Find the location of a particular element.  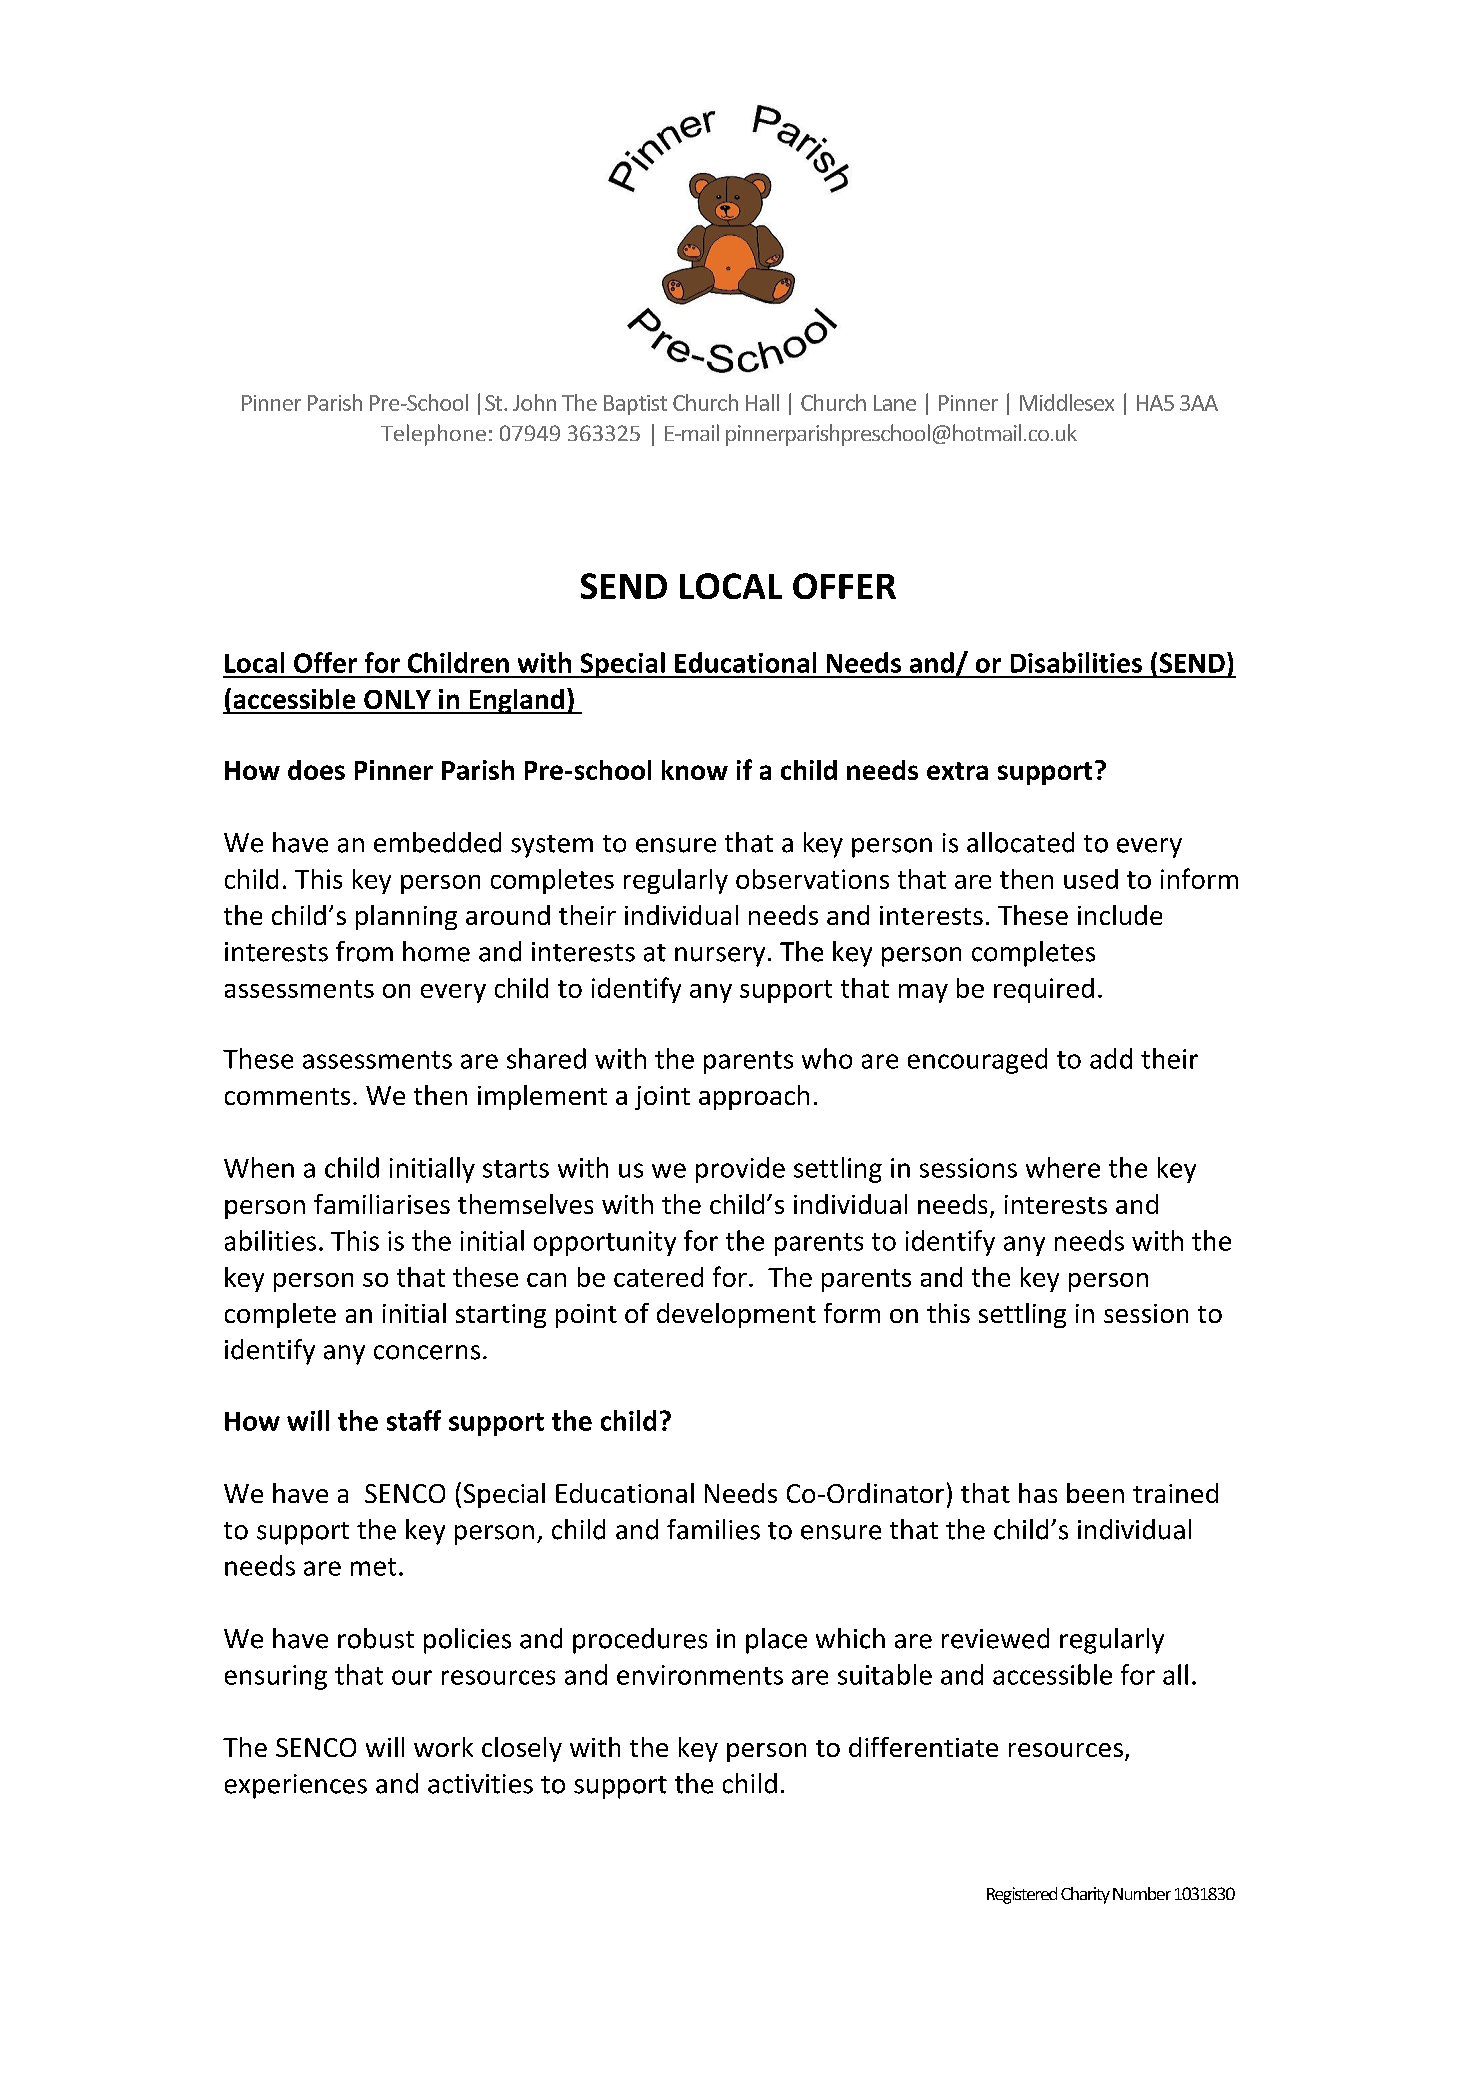

know is located at coordinates (695, 770).
